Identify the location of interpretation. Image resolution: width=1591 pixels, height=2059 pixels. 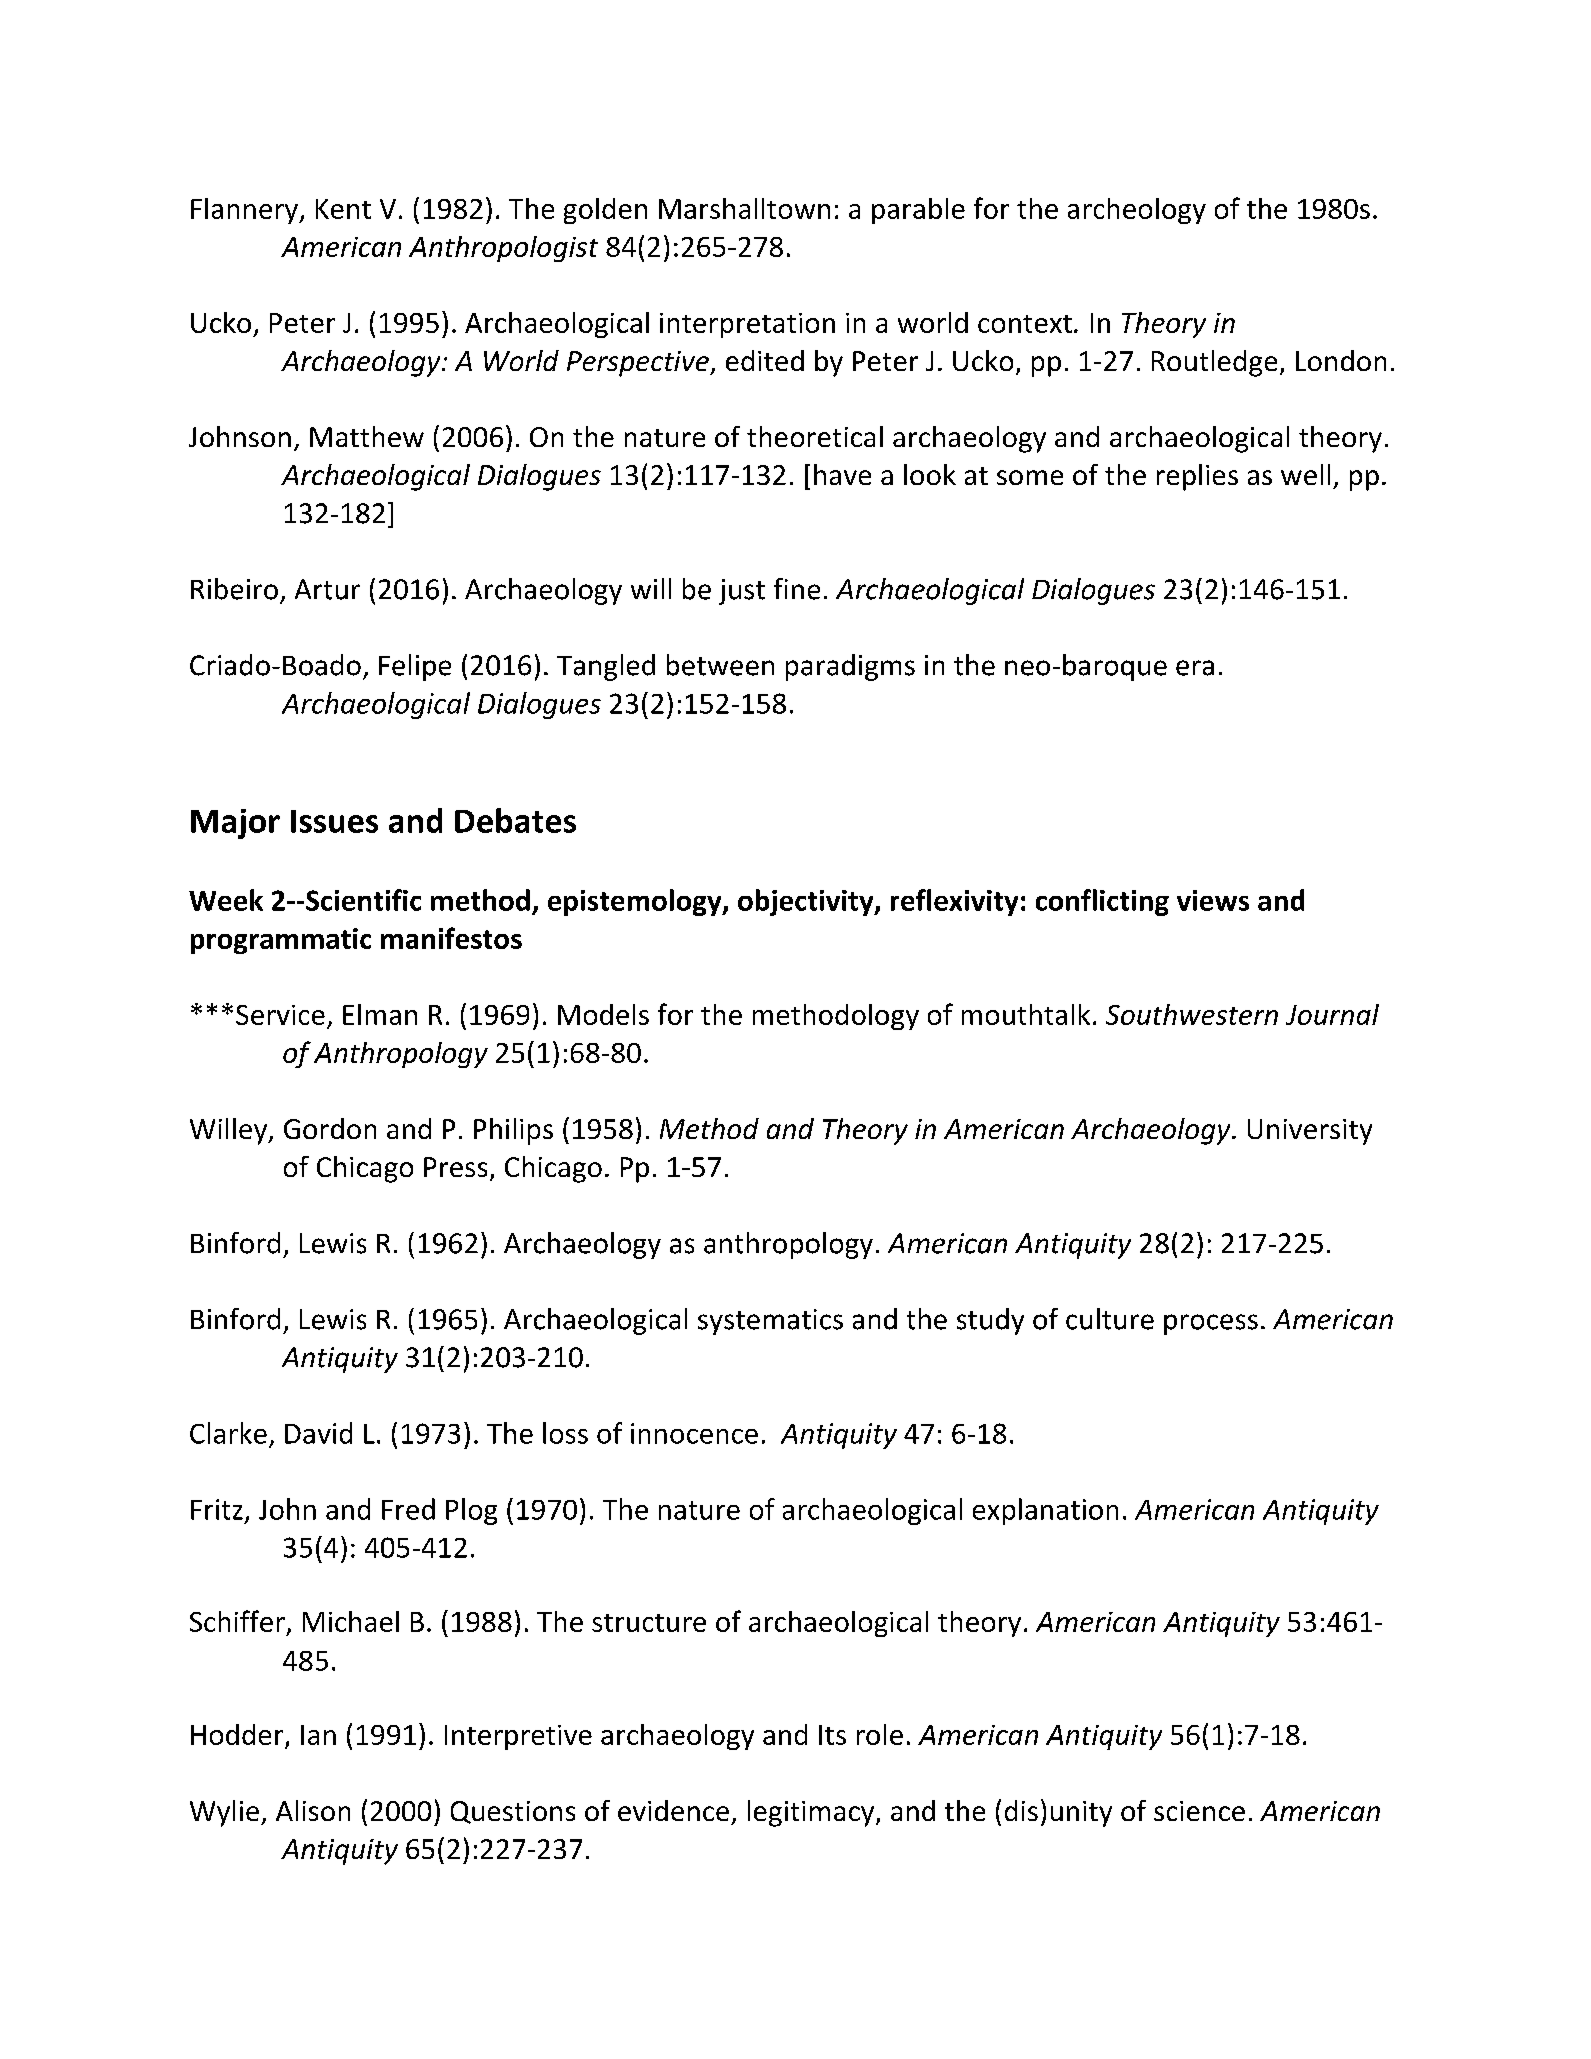
(747, 325).
